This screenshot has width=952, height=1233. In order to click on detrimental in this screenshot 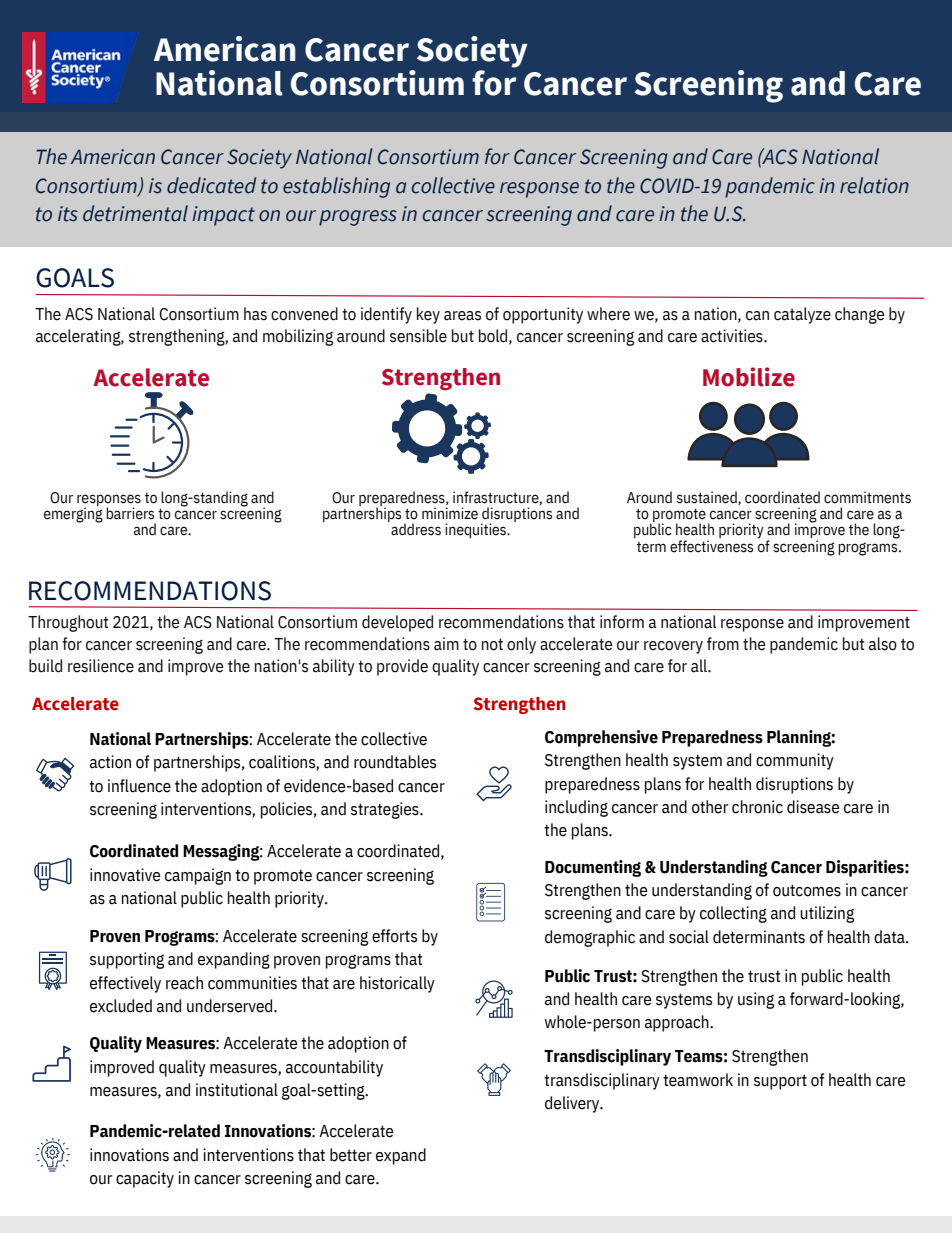, I will do `click(135, 213)`.
